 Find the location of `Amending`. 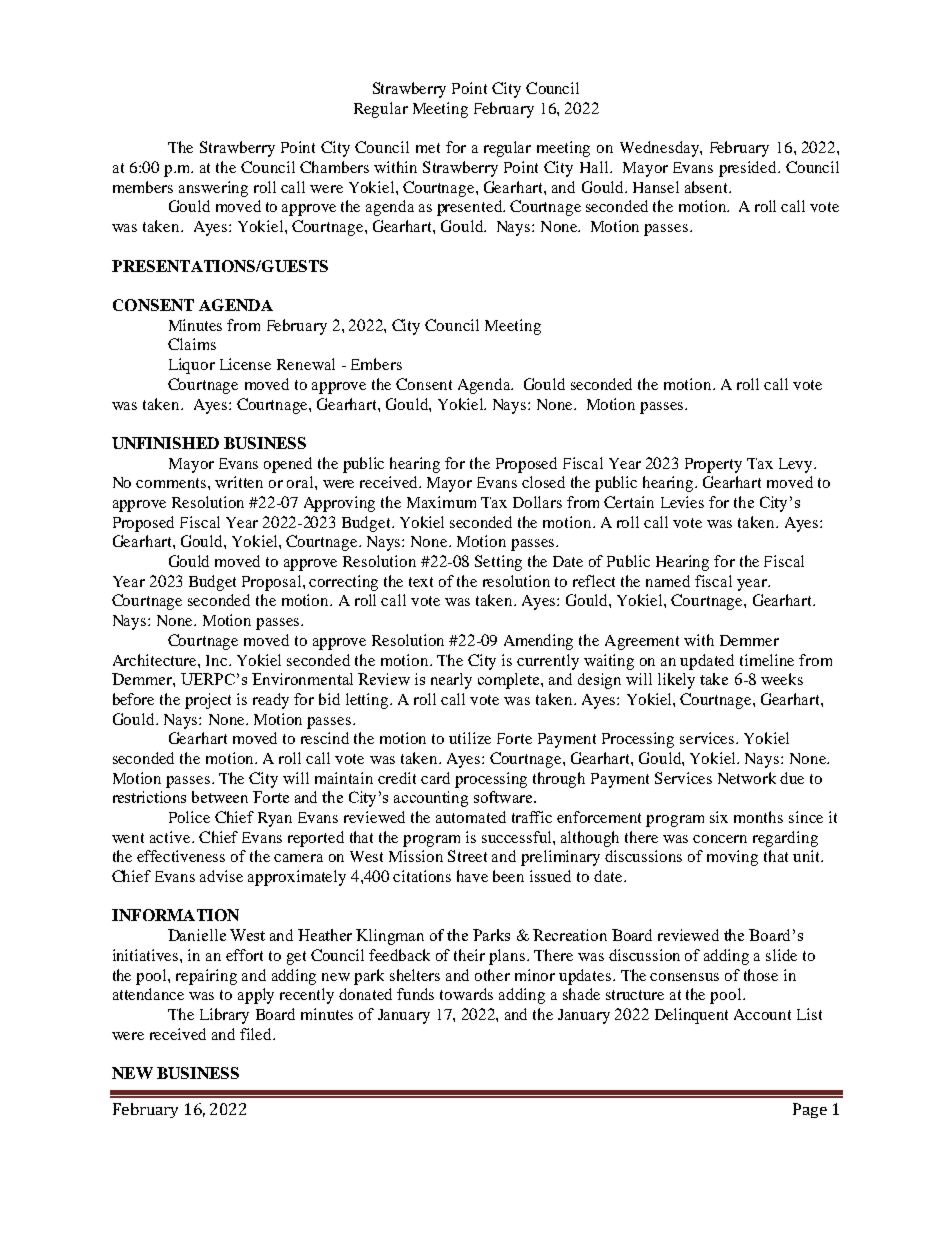

Amending is located at coordinates (538, 642).
